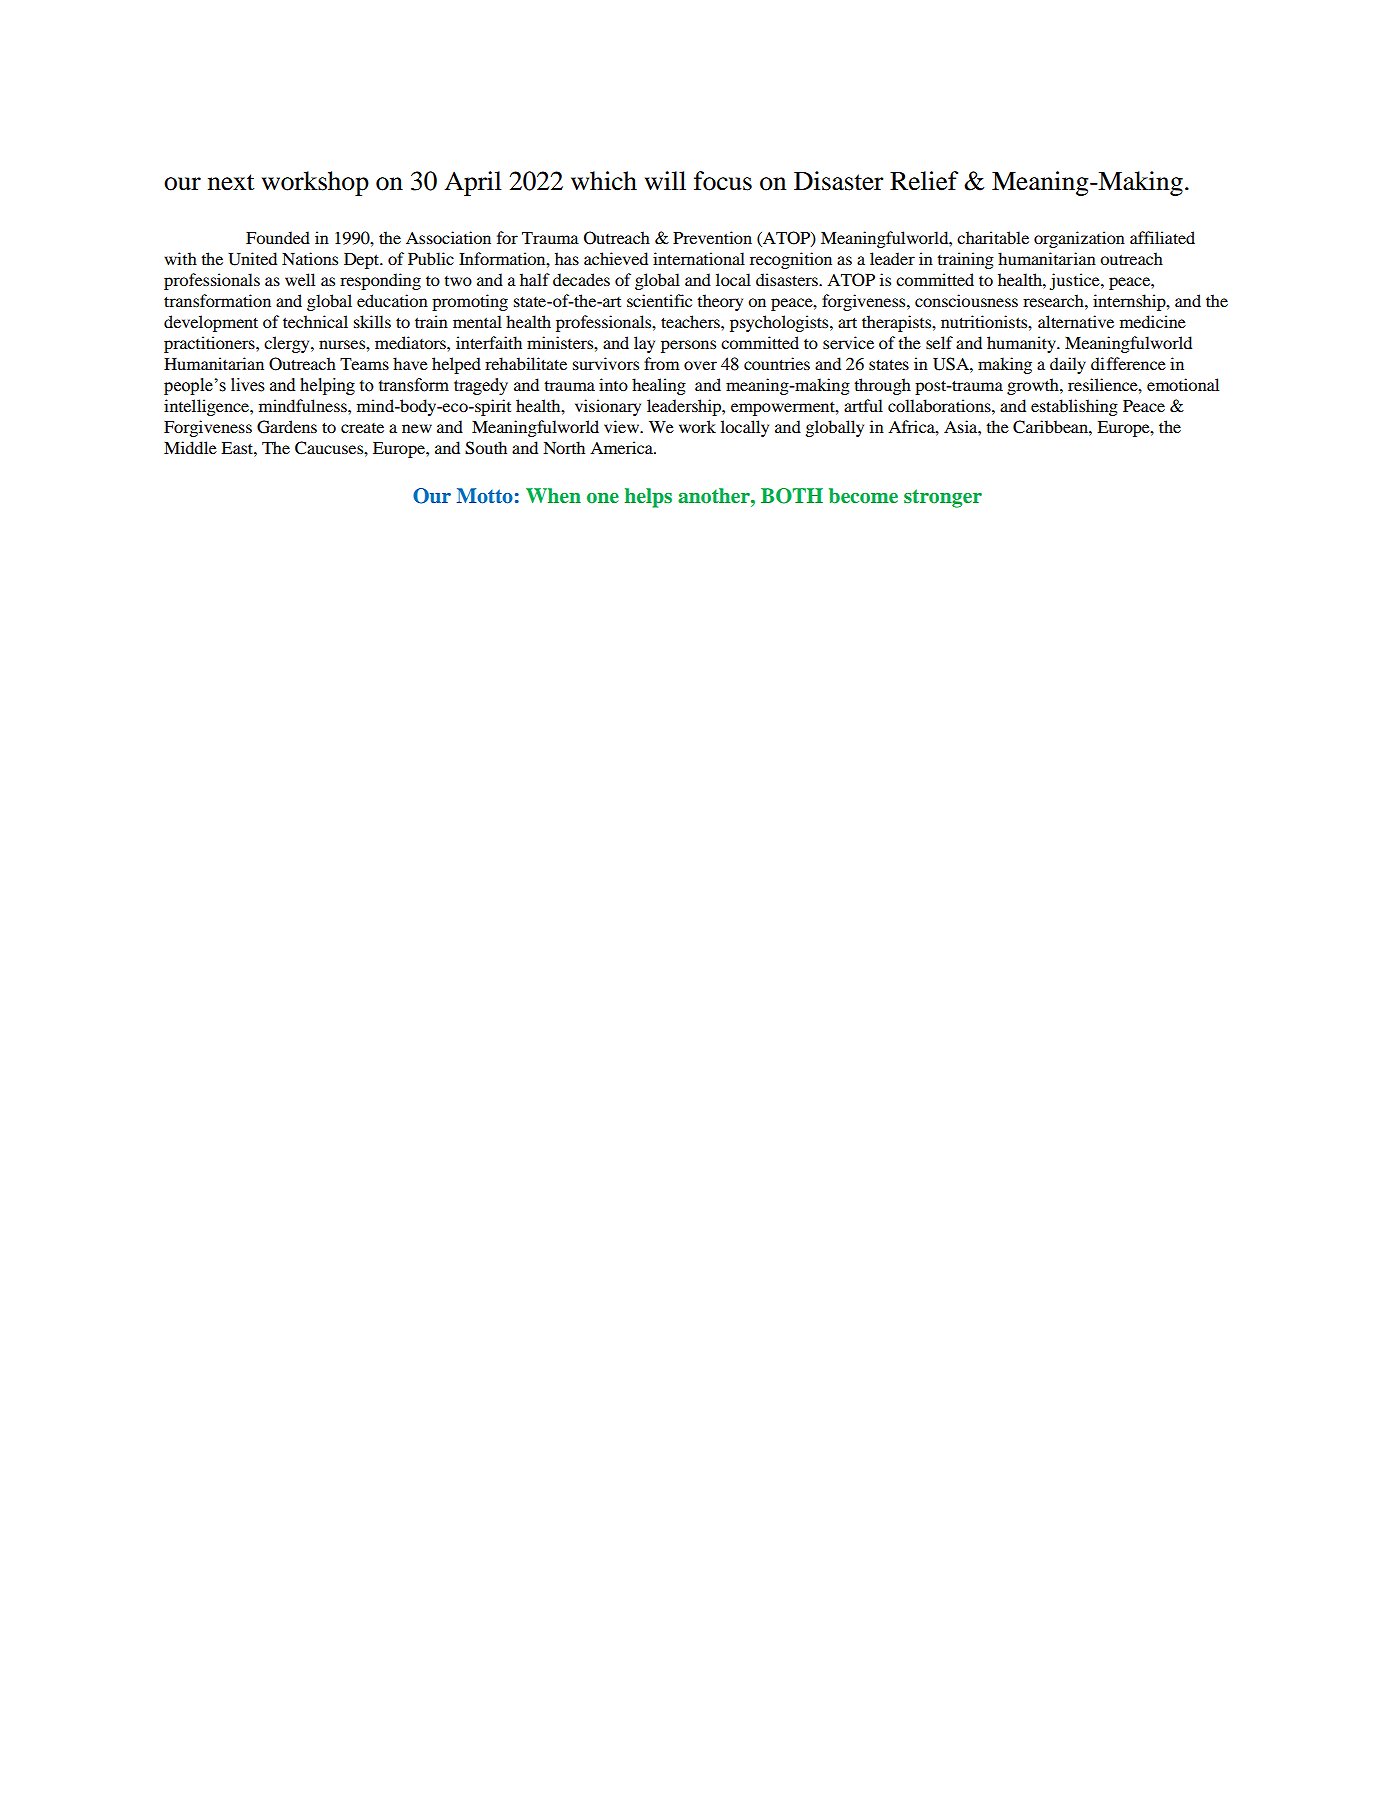 The width and height of the screenshot is (1395, 1805). I want to click on will, so click(665, 180).
